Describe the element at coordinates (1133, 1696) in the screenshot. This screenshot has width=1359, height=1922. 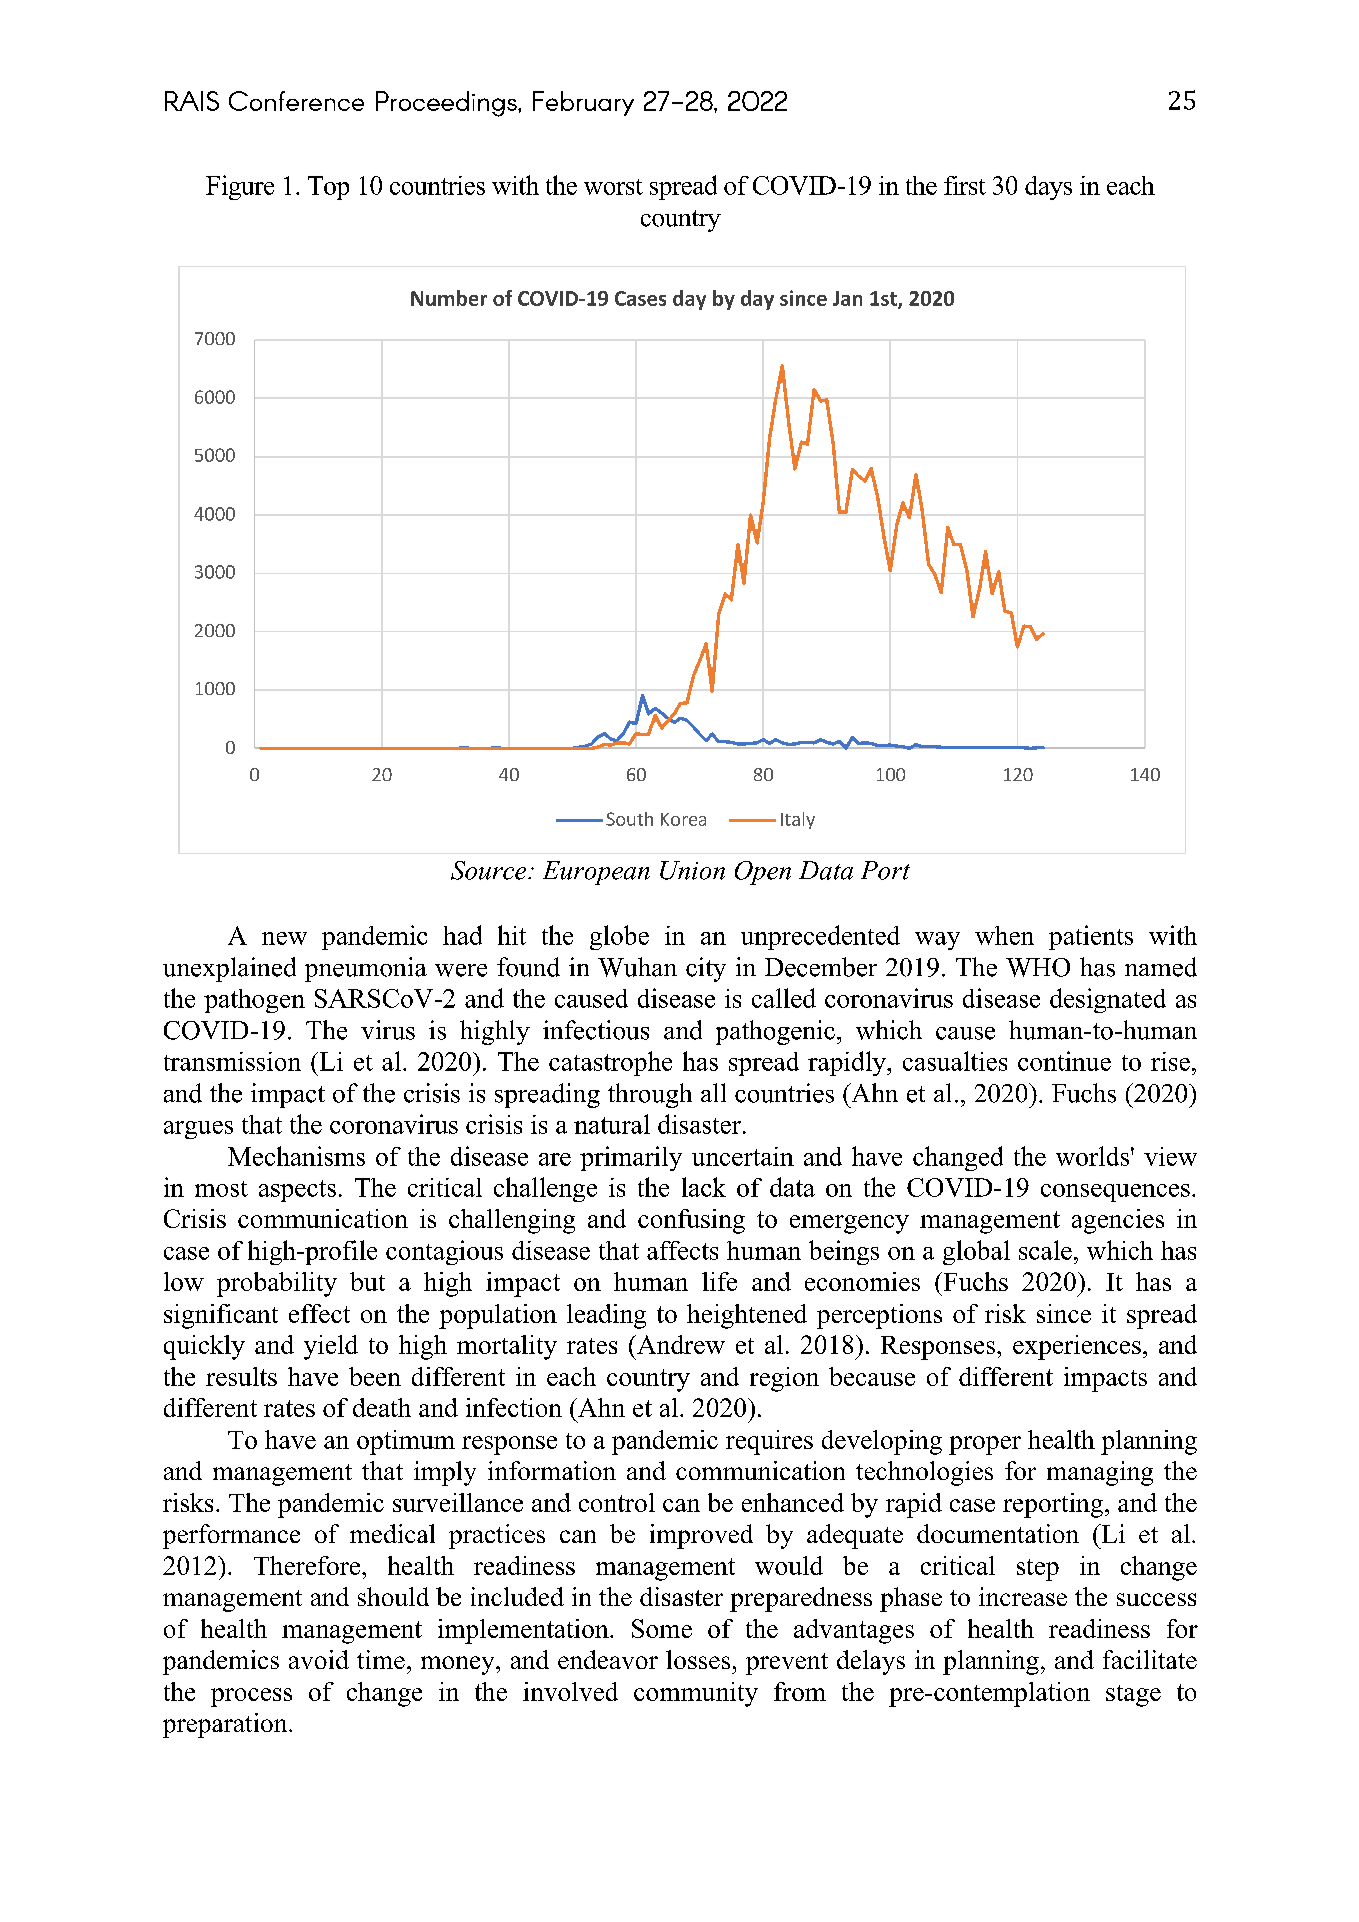
I see `stage` at that location.
